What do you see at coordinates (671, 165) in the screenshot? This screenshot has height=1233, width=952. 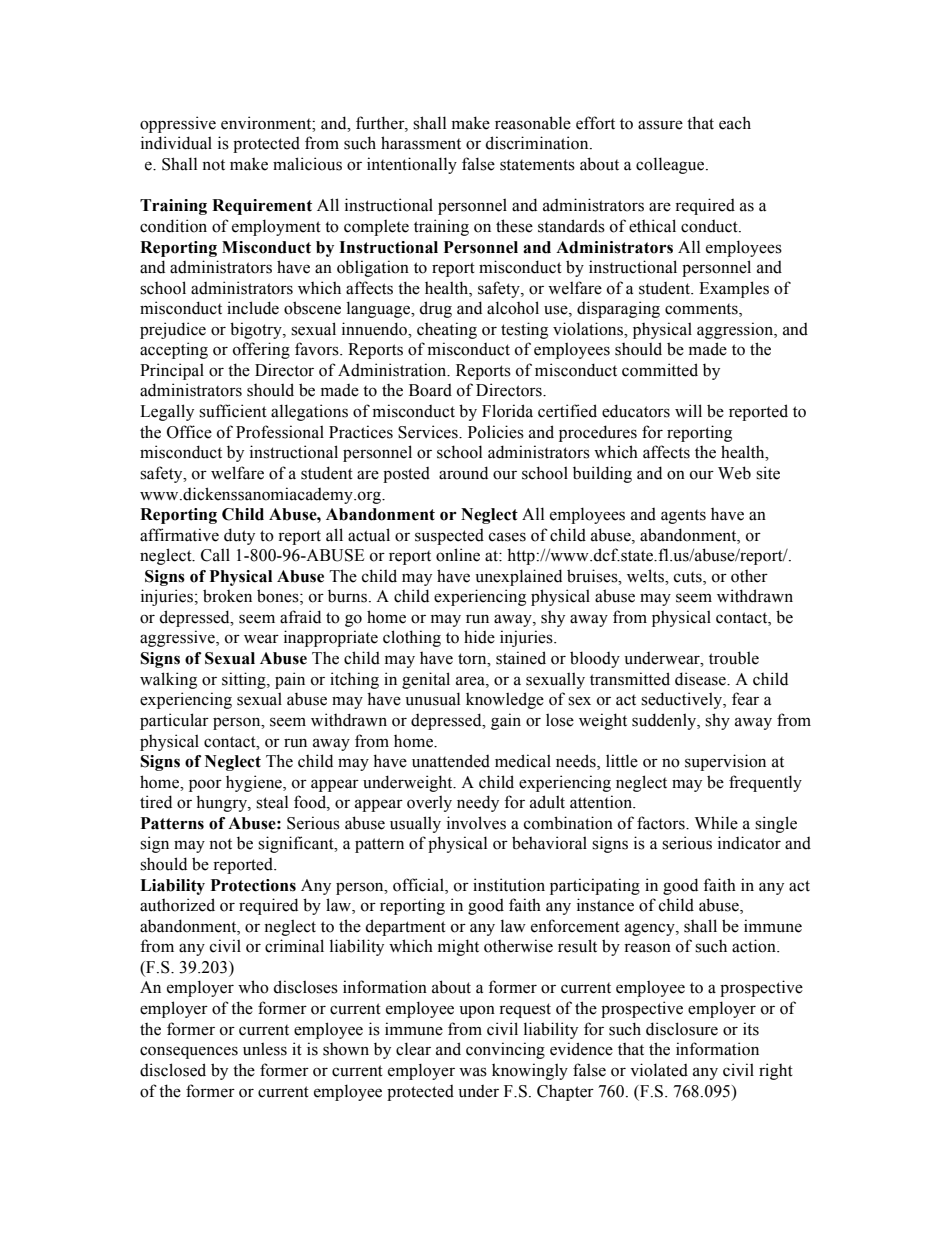 I see `colleague` at bounding box center [671, 165].
